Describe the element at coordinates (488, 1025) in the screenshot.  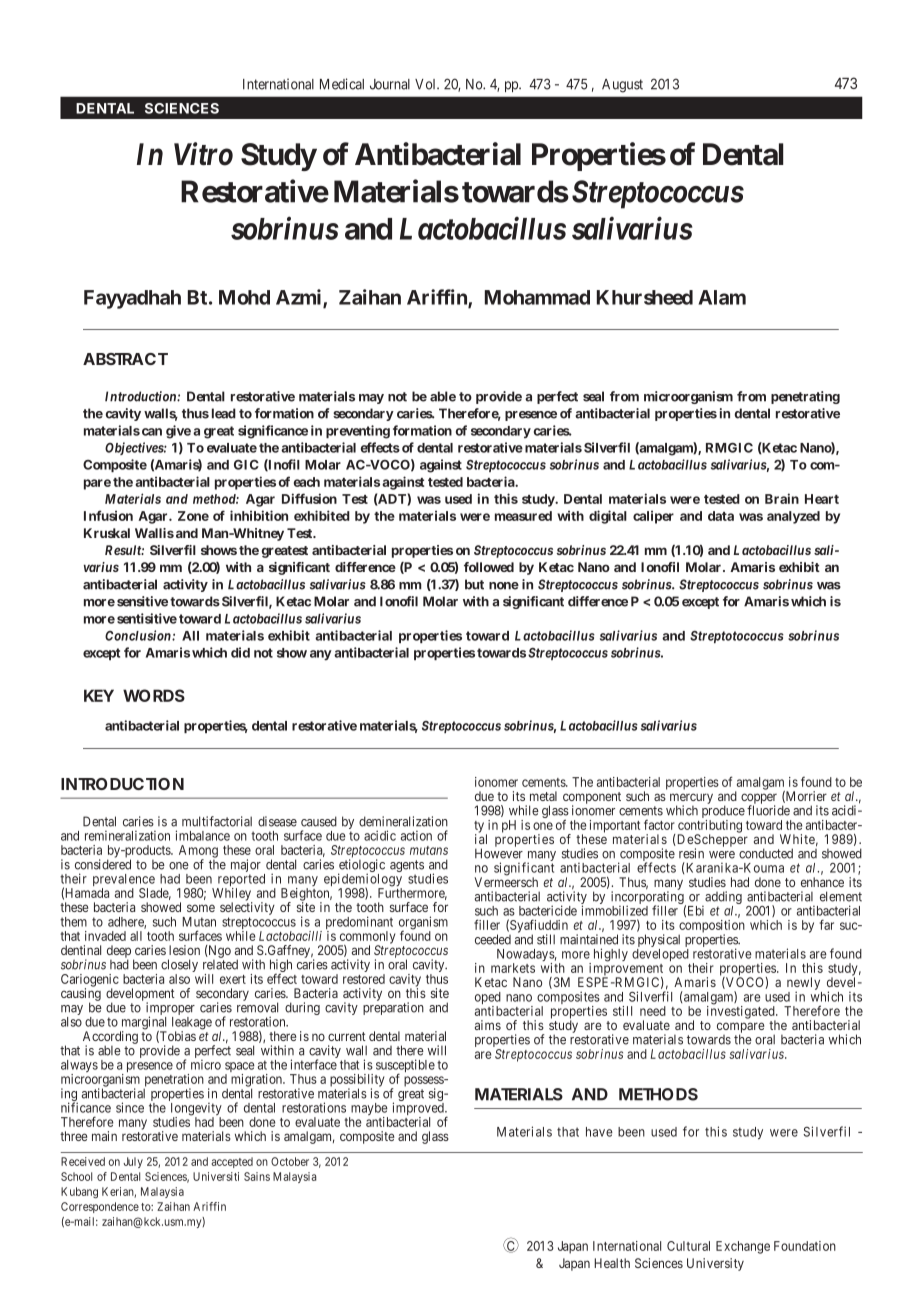
I see `aims` at that location.
